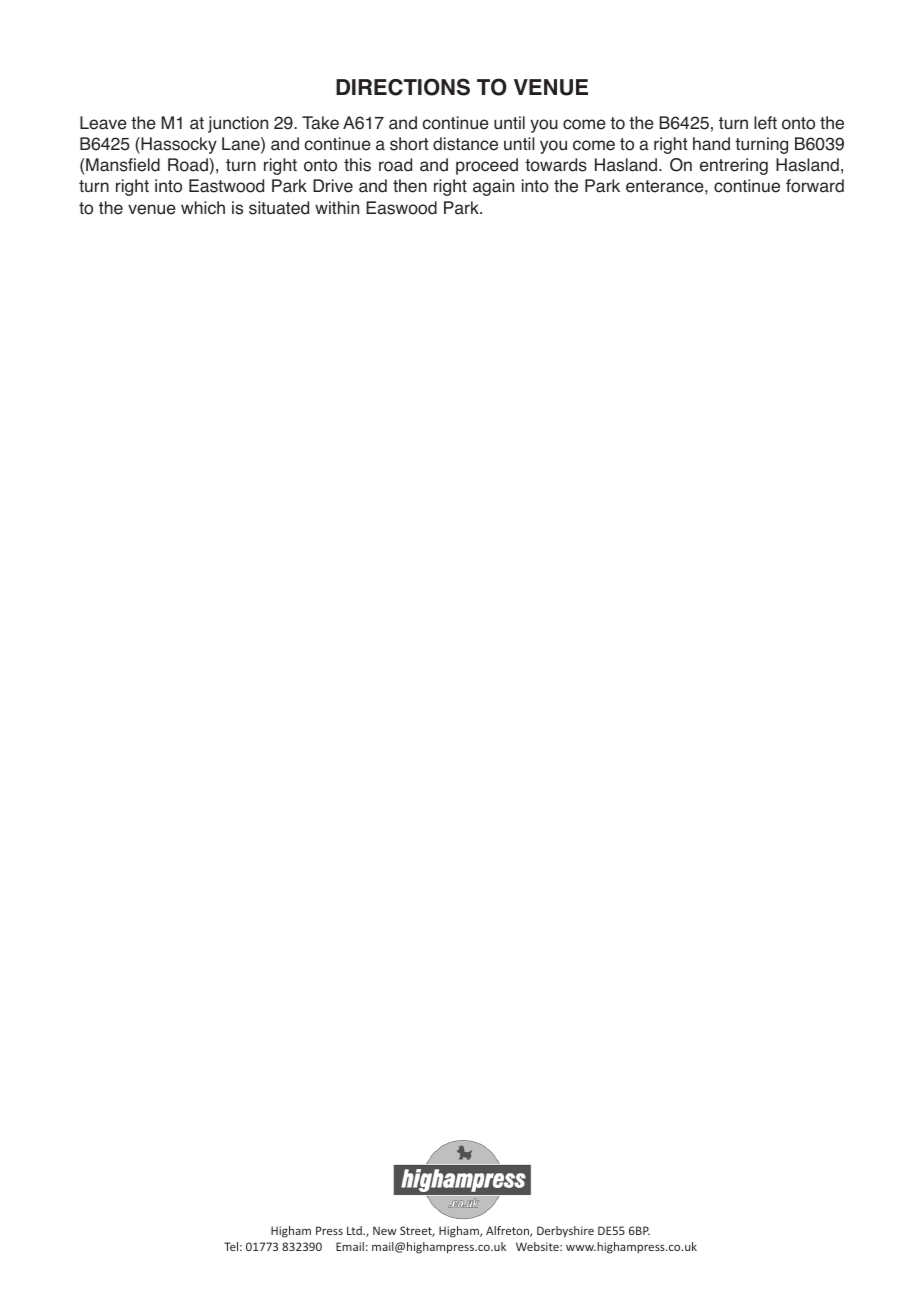 The image size is (924, 1311). I want to click on distance, so click(465, 144).
